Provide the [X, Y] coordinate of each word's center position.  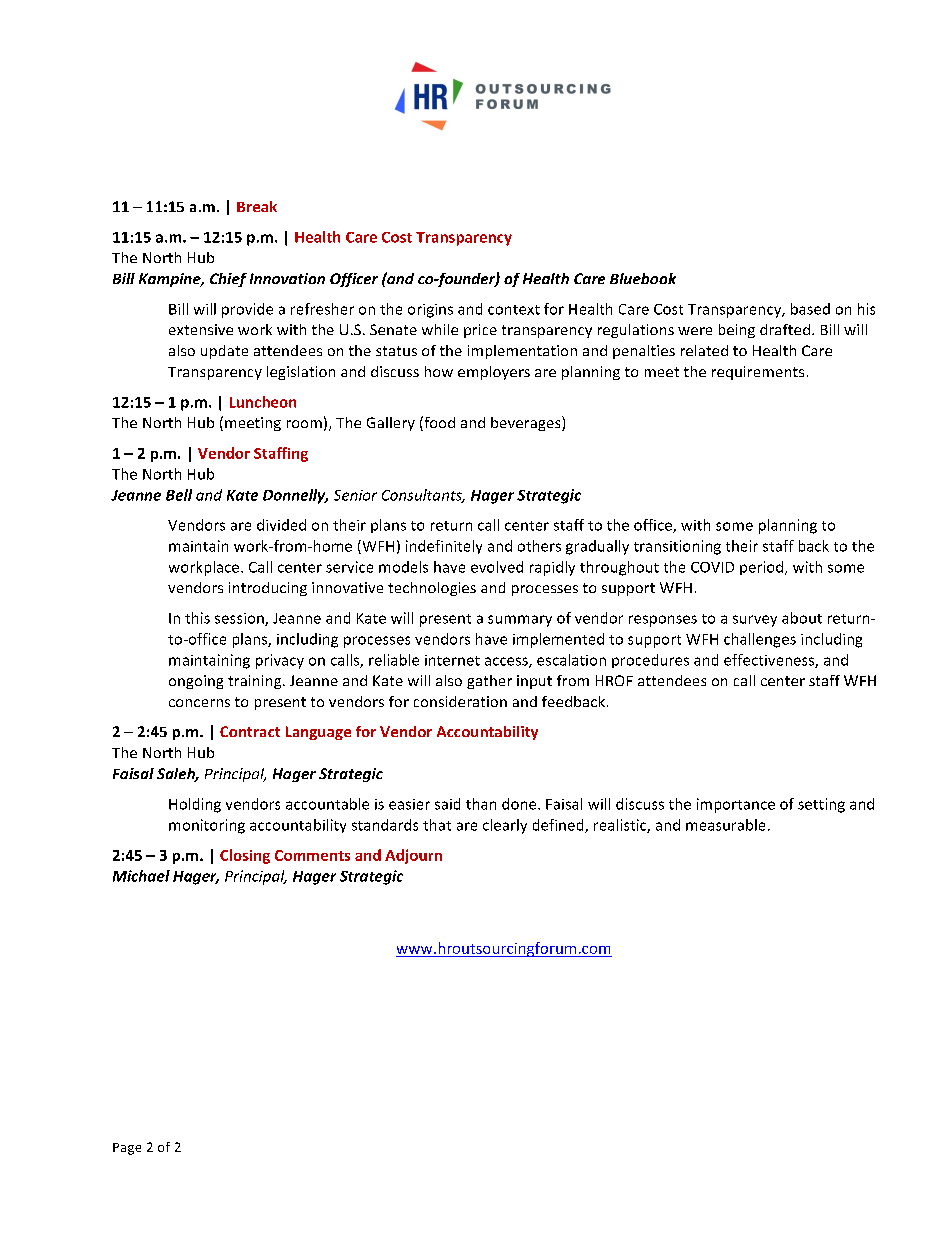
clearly [505, 826]
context [514, 310]
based [810, 309]
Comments [312, 855]
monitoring [207, 826]
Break [257, 206]
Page [127, 1149]
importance [736, 805]
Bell [179, 495]
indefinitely [444, 547]
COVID [712, 567]
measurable [725, 825]
